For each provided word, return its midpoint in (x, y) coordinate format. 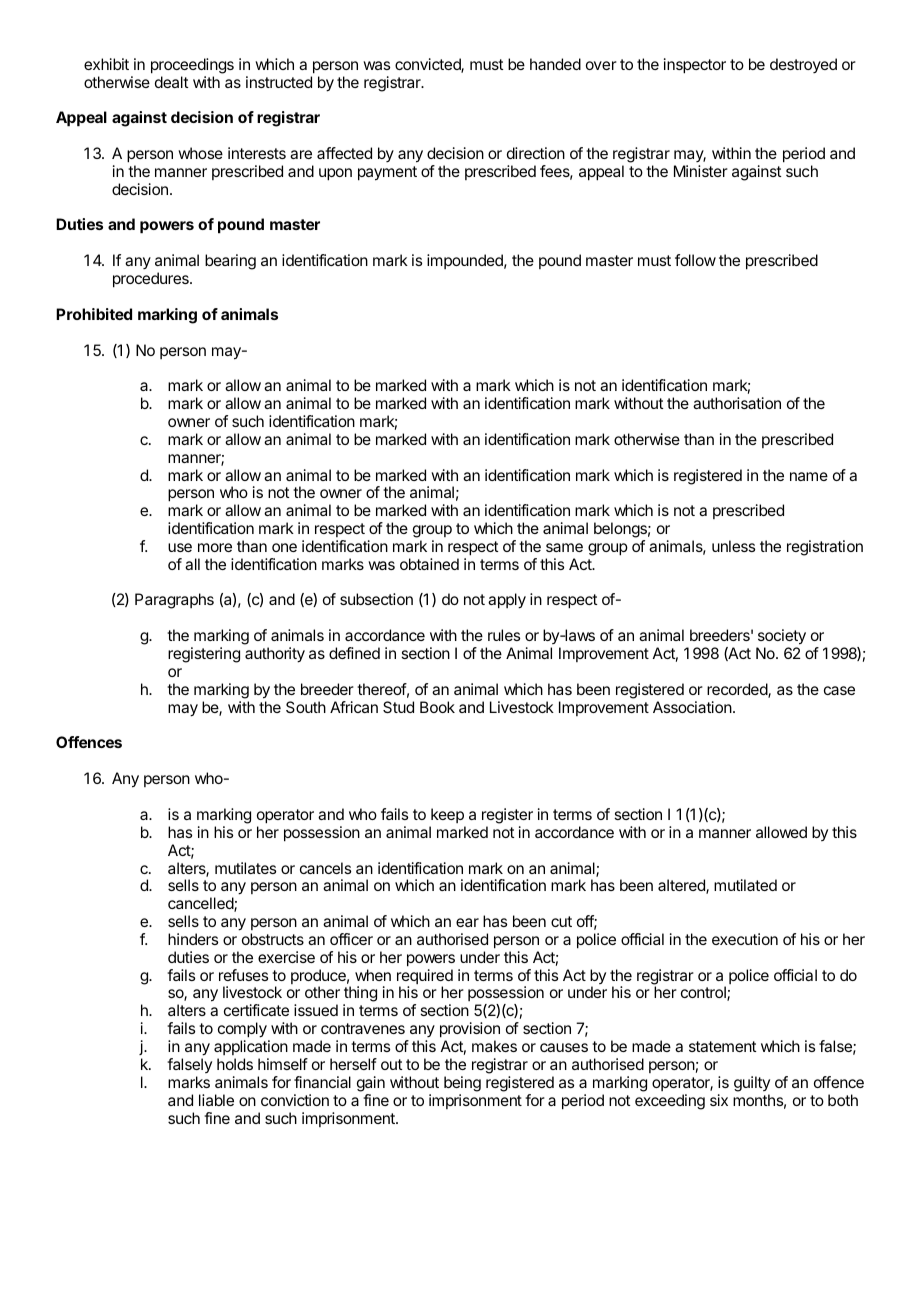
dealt (171, 82)
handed (555, 64)
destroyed (803, 65)
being (462, 1084)
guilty (752, 1084)
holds (235, 1064)
